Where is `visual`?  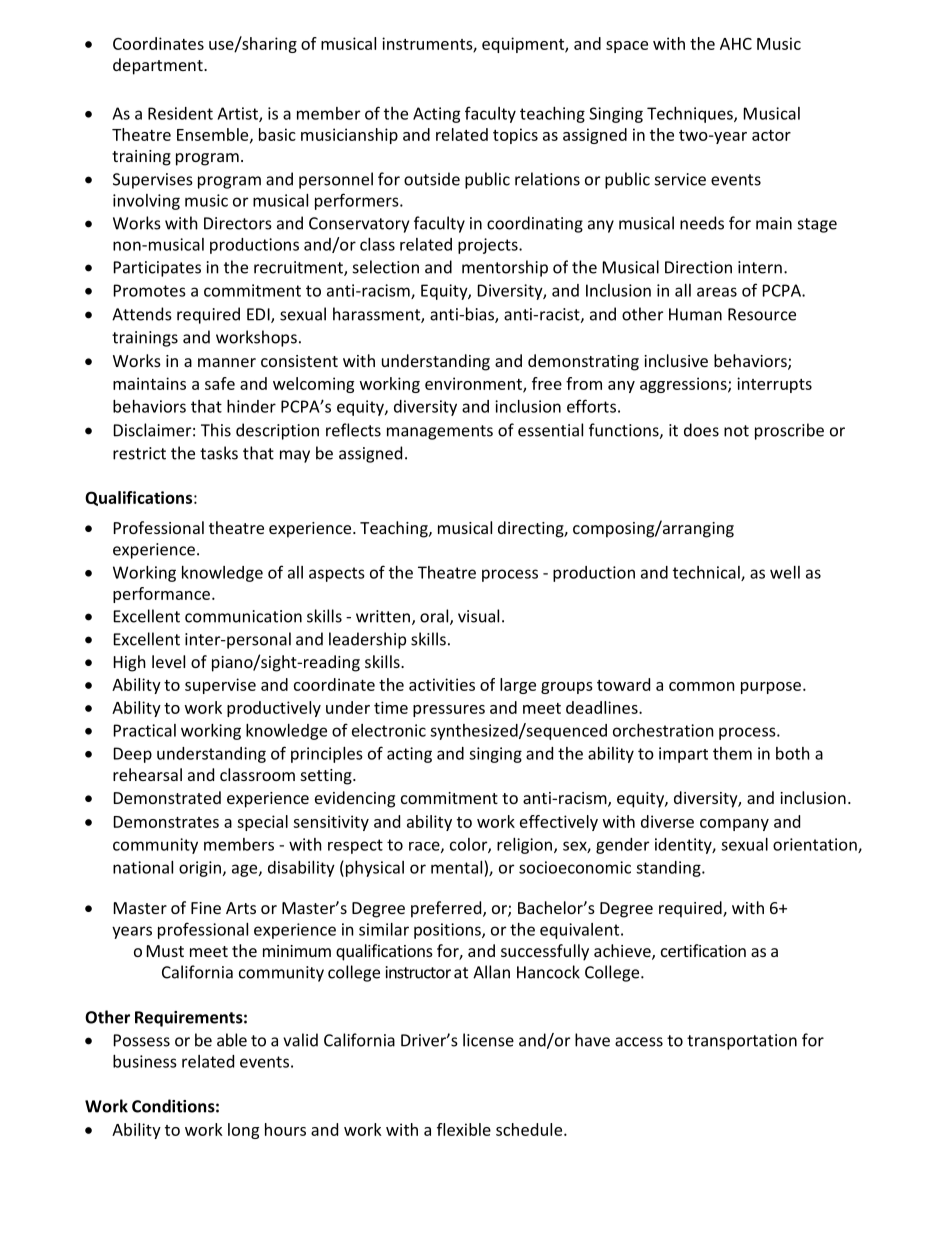
visual is located at coordinates (478, 616).
